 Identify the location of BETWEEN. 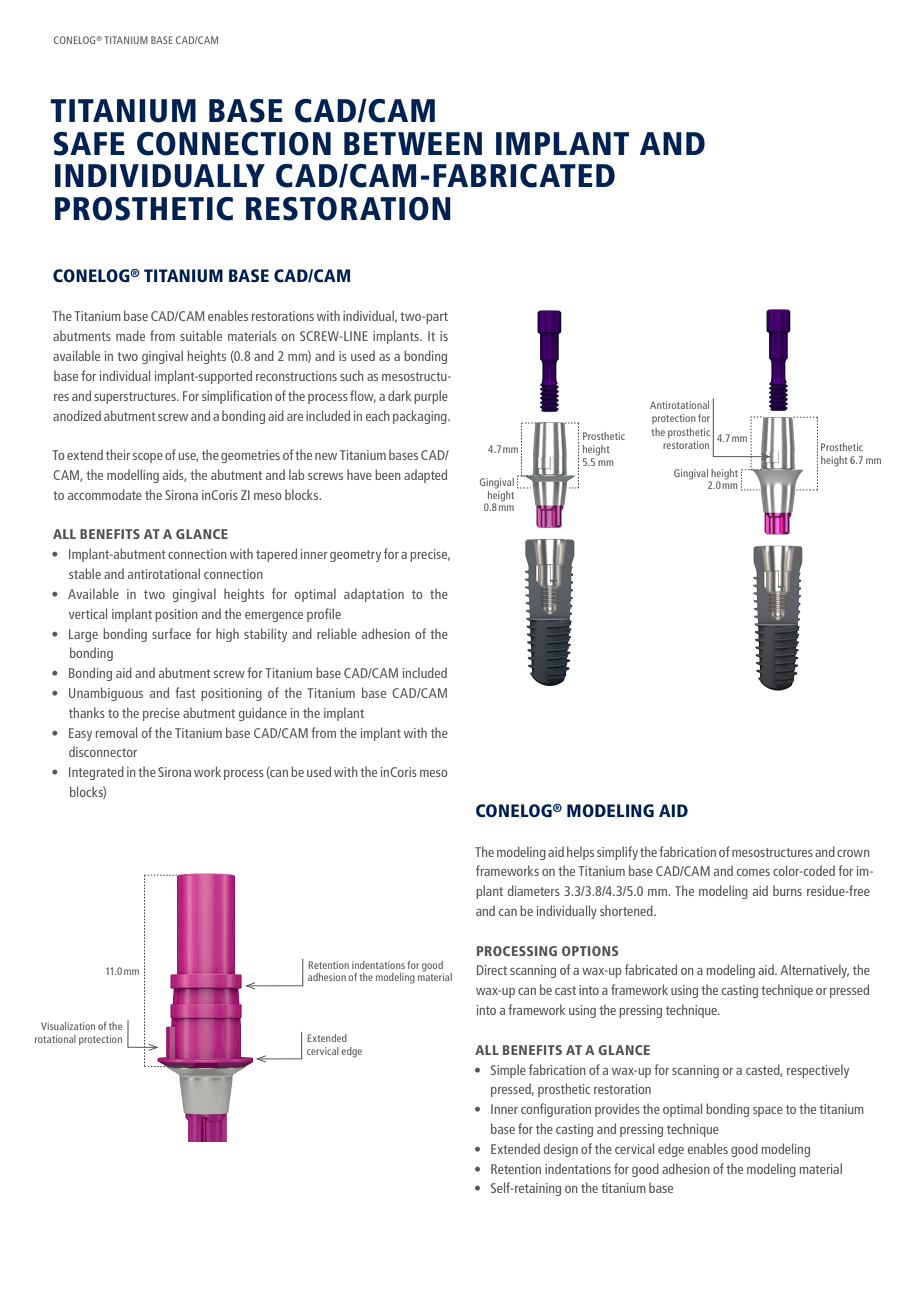
(413, 143).
